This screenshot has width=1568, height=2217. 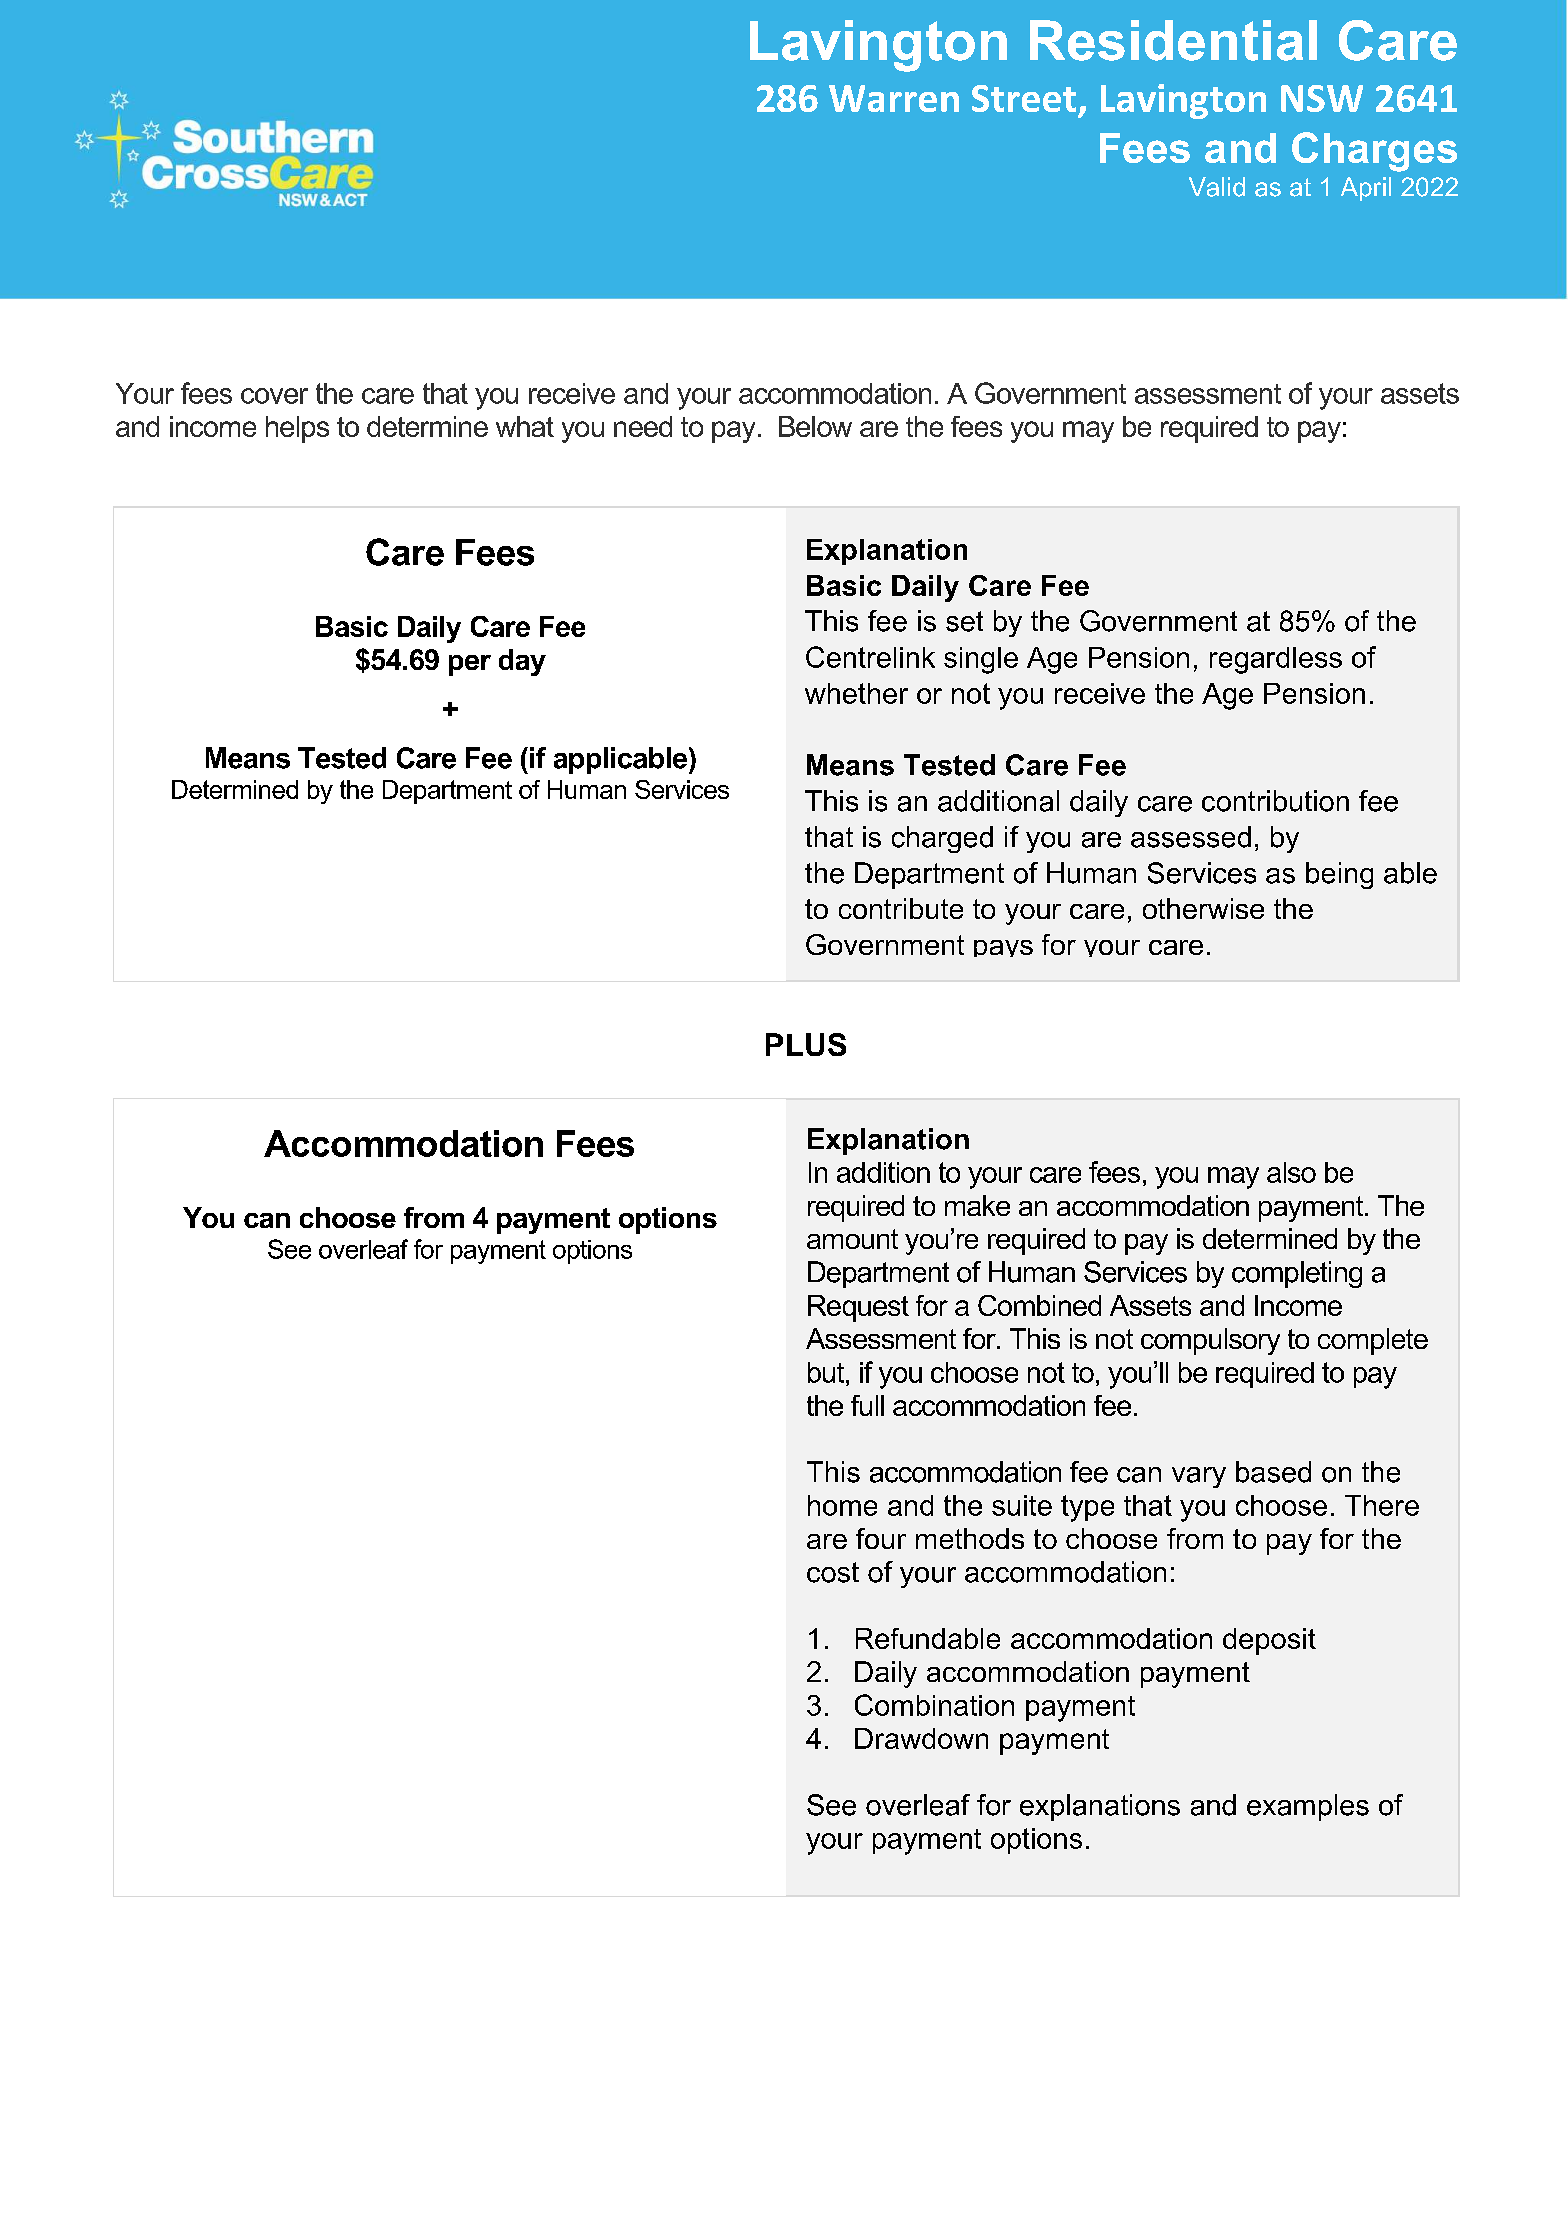 I want to click on Warren, so click(x=894, y=98).
